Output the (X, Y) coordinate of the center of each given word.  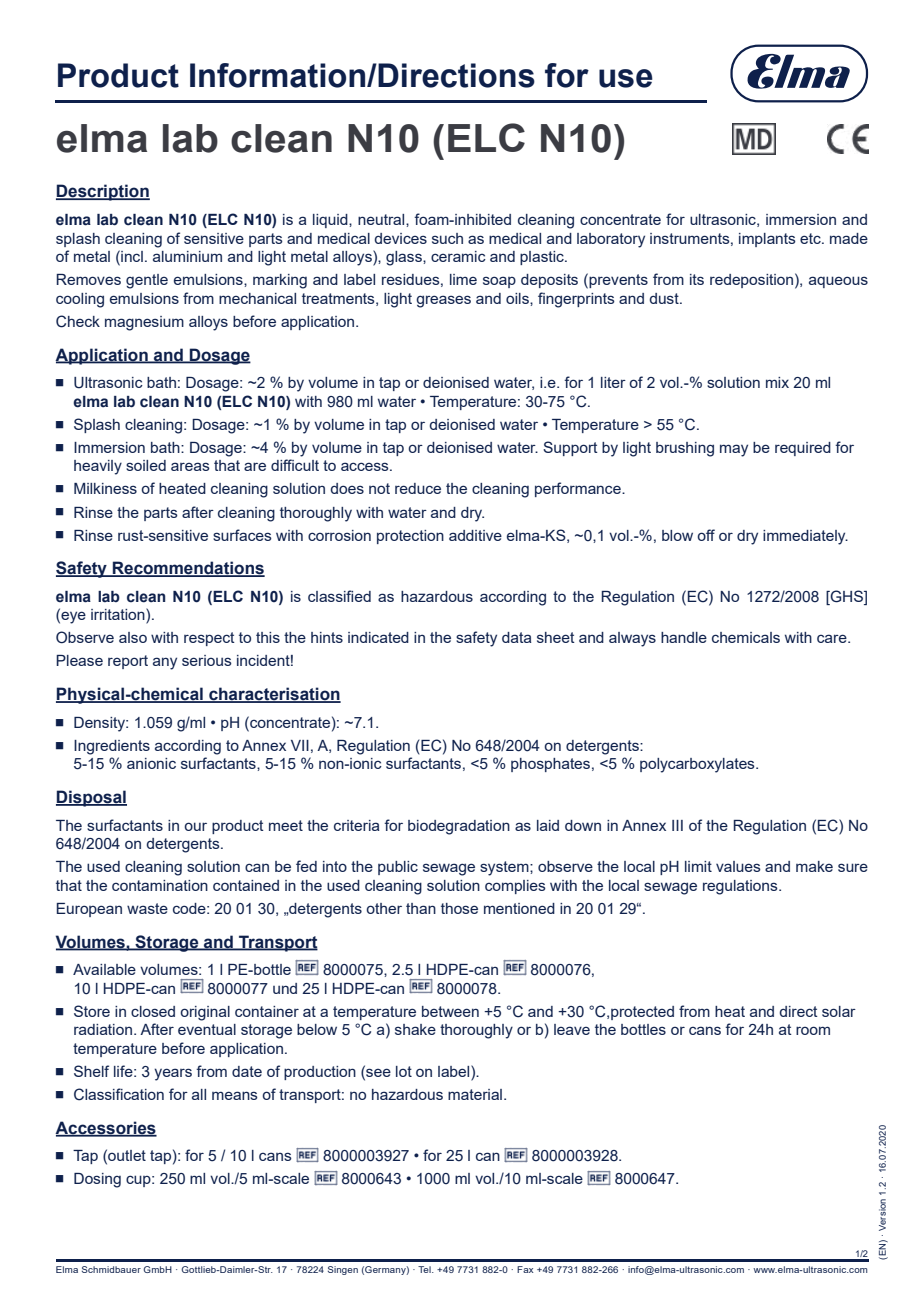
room (813, 1030)
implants (767, 240)
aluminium (187, 256)
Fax (525, 1269)
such (447, 238)
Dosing (97, 1180)
